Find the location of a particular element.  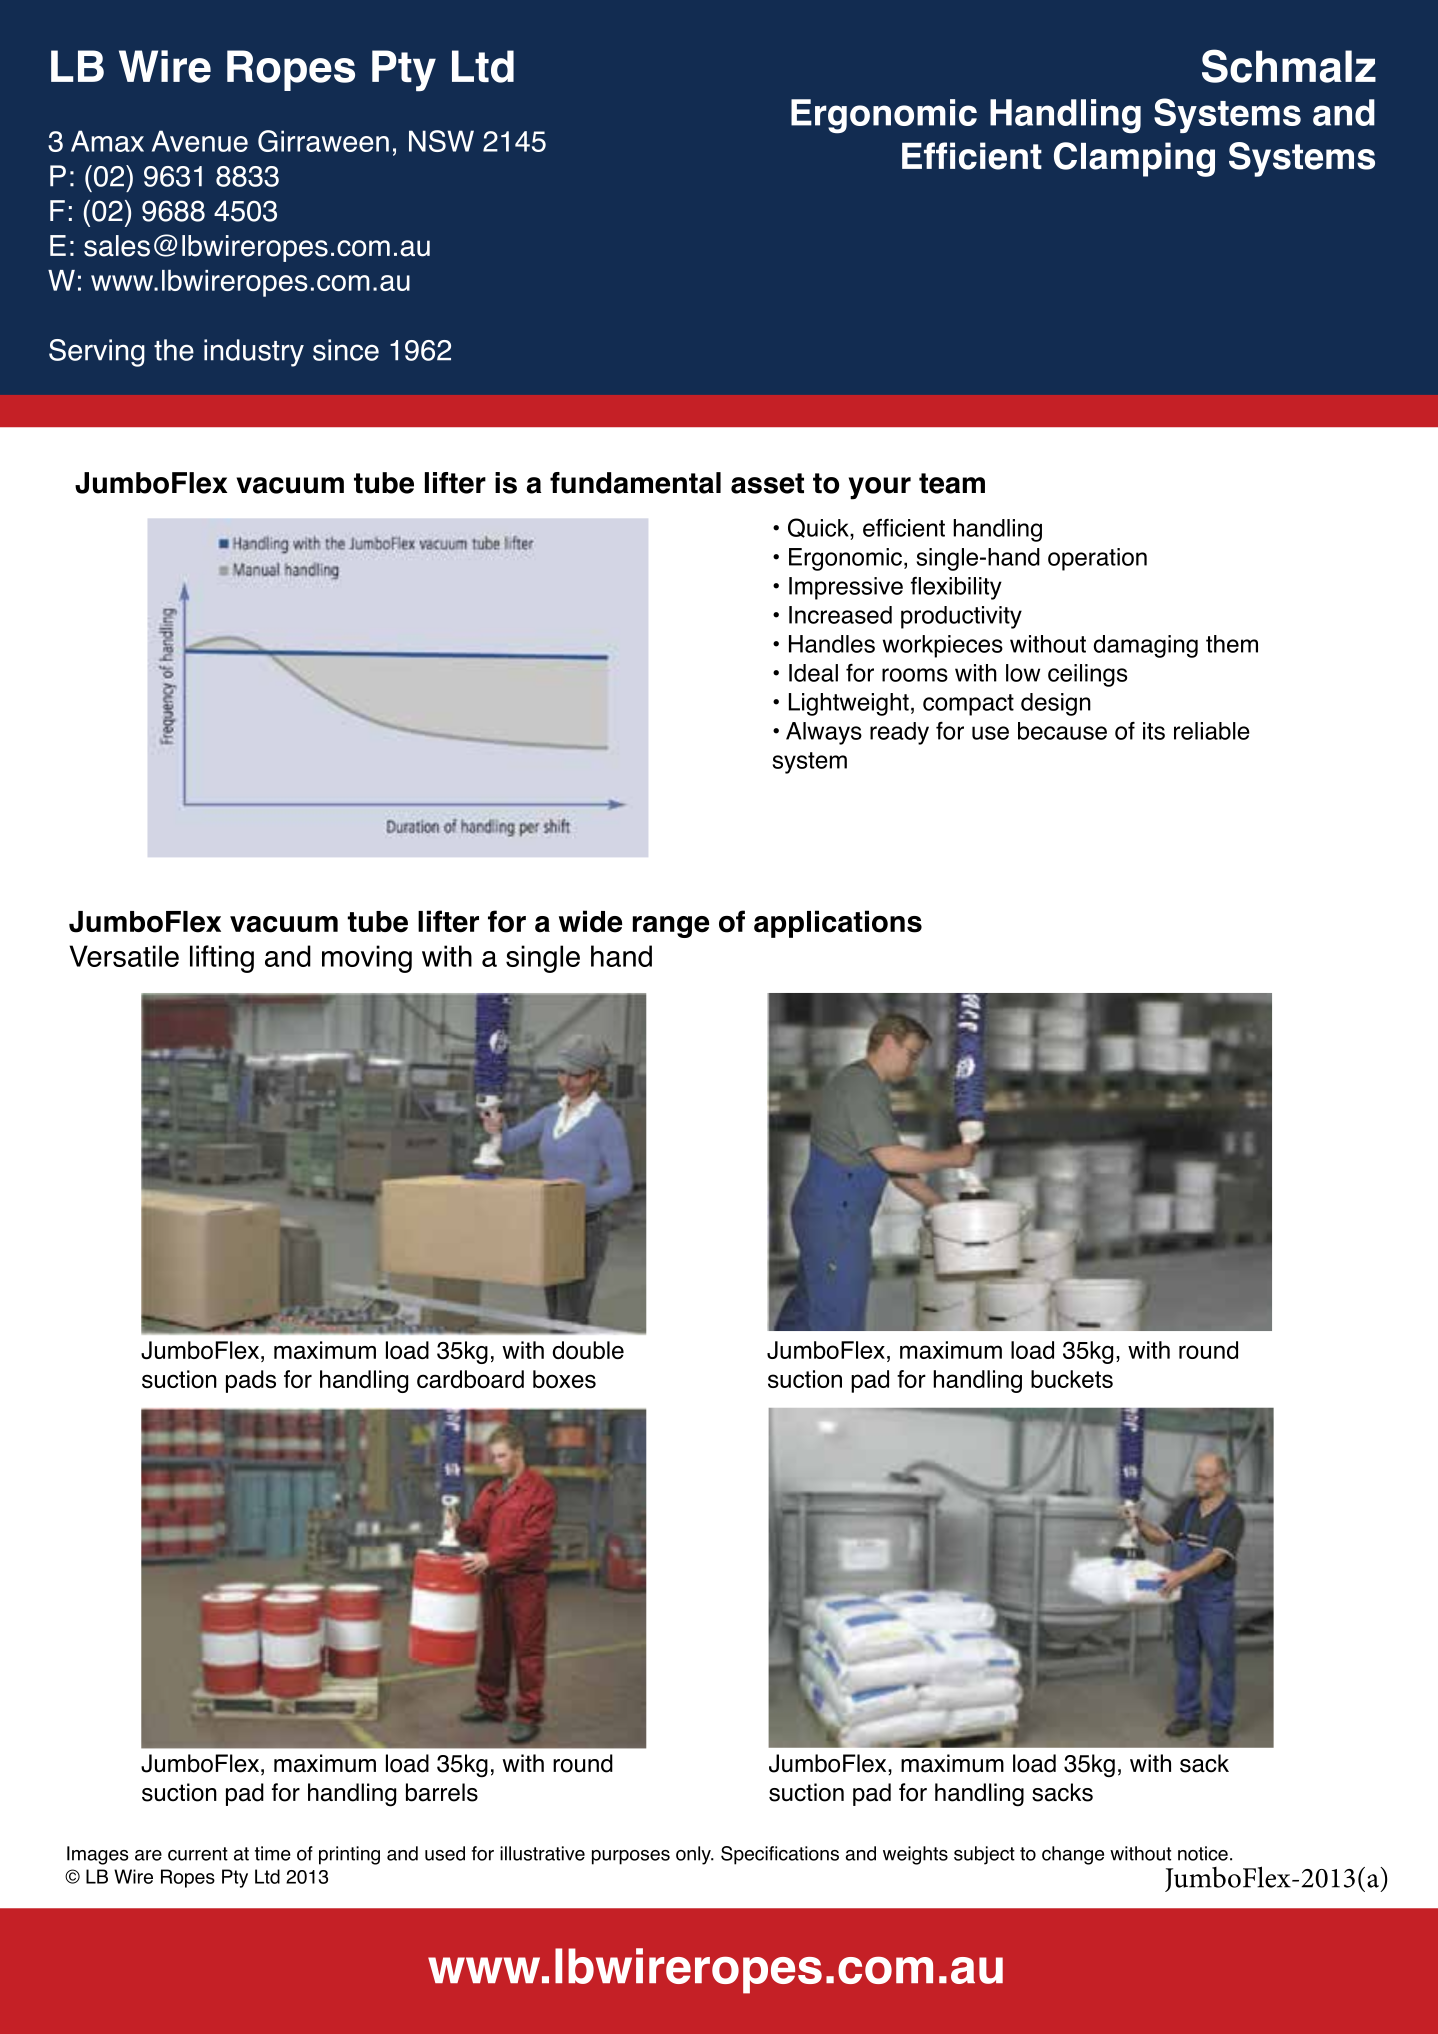

Clamping is located at coordinates (1134, 159).
